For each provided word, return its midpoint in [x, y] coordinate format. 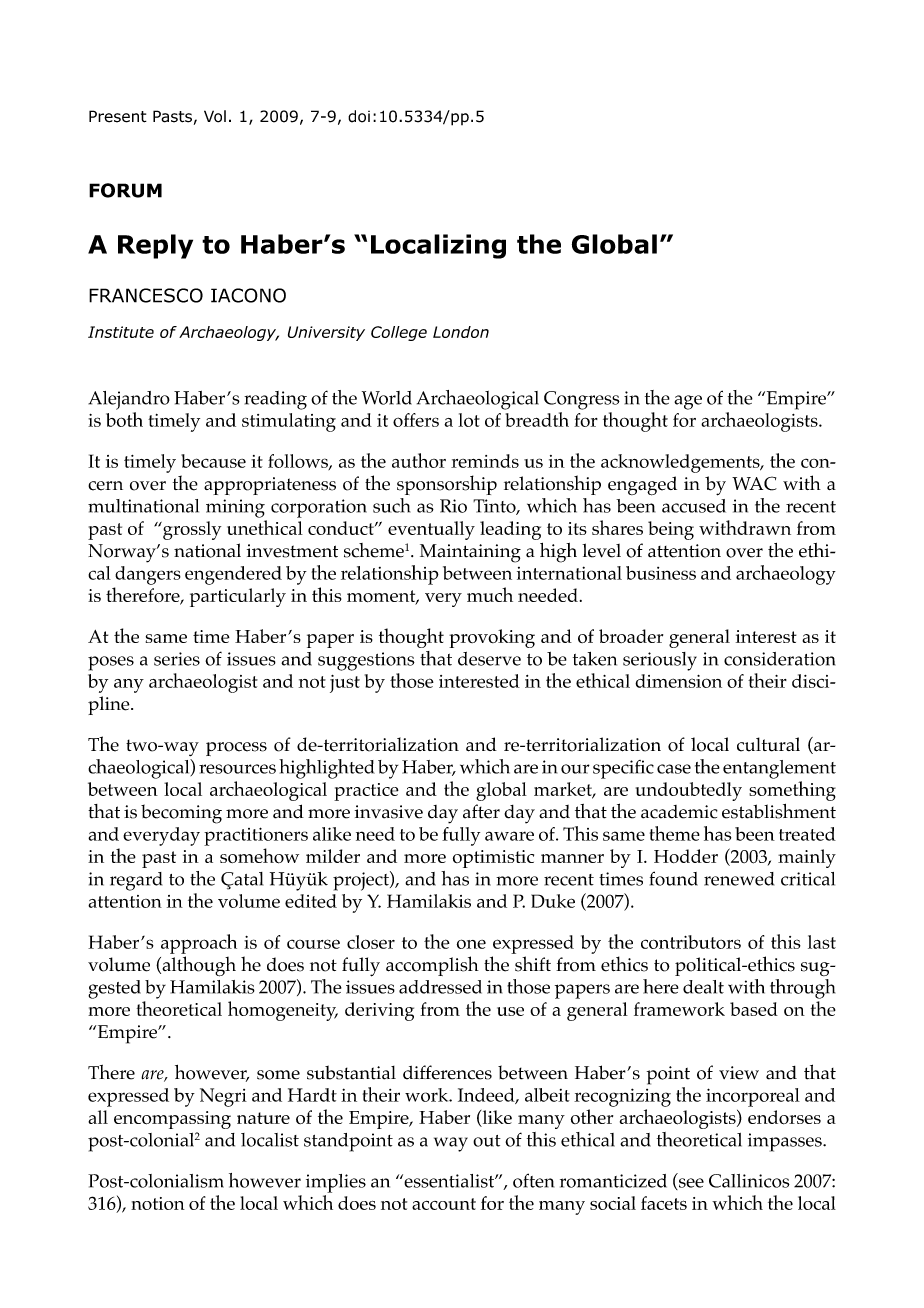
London [461, 332]
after [481, 811]
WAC [754, 483]
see [690, 1184]
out [487, 1141]
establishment [779, 811]
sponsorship [447, 485]
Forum [125, 190]
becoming [181, 814]
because [213, 461]
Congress [582, 400]
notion [158, 1203]
